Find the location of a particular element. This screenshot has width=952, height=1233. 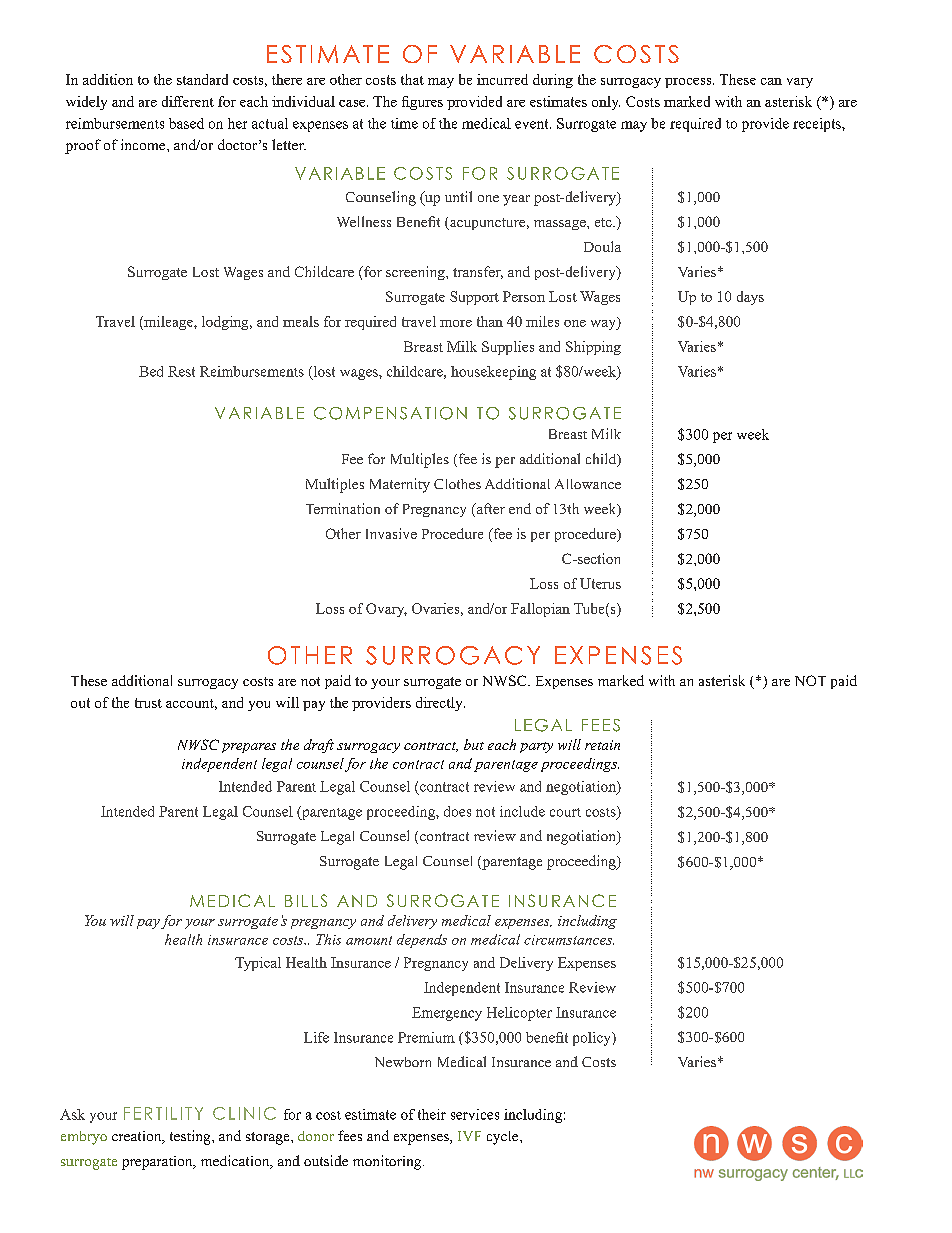

Typical is located at coordinates (258, 964).
